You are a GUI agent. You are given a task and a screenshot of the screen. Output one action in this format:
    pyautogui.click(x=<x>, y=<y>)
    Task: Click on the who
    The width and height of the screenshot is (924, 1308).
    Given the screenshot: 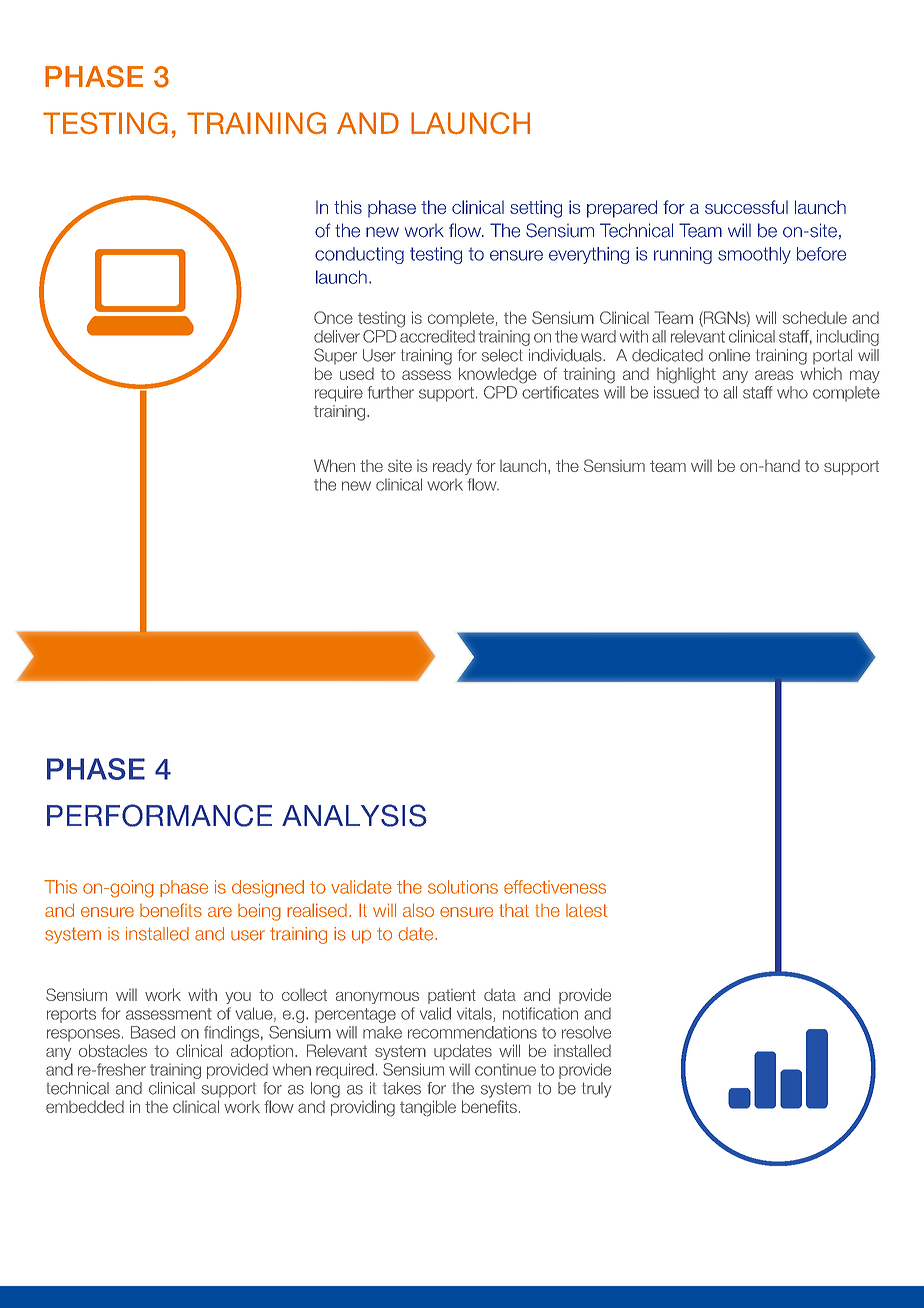 What is the action you would take?
    pyautogui.click(x=792, y=392)
